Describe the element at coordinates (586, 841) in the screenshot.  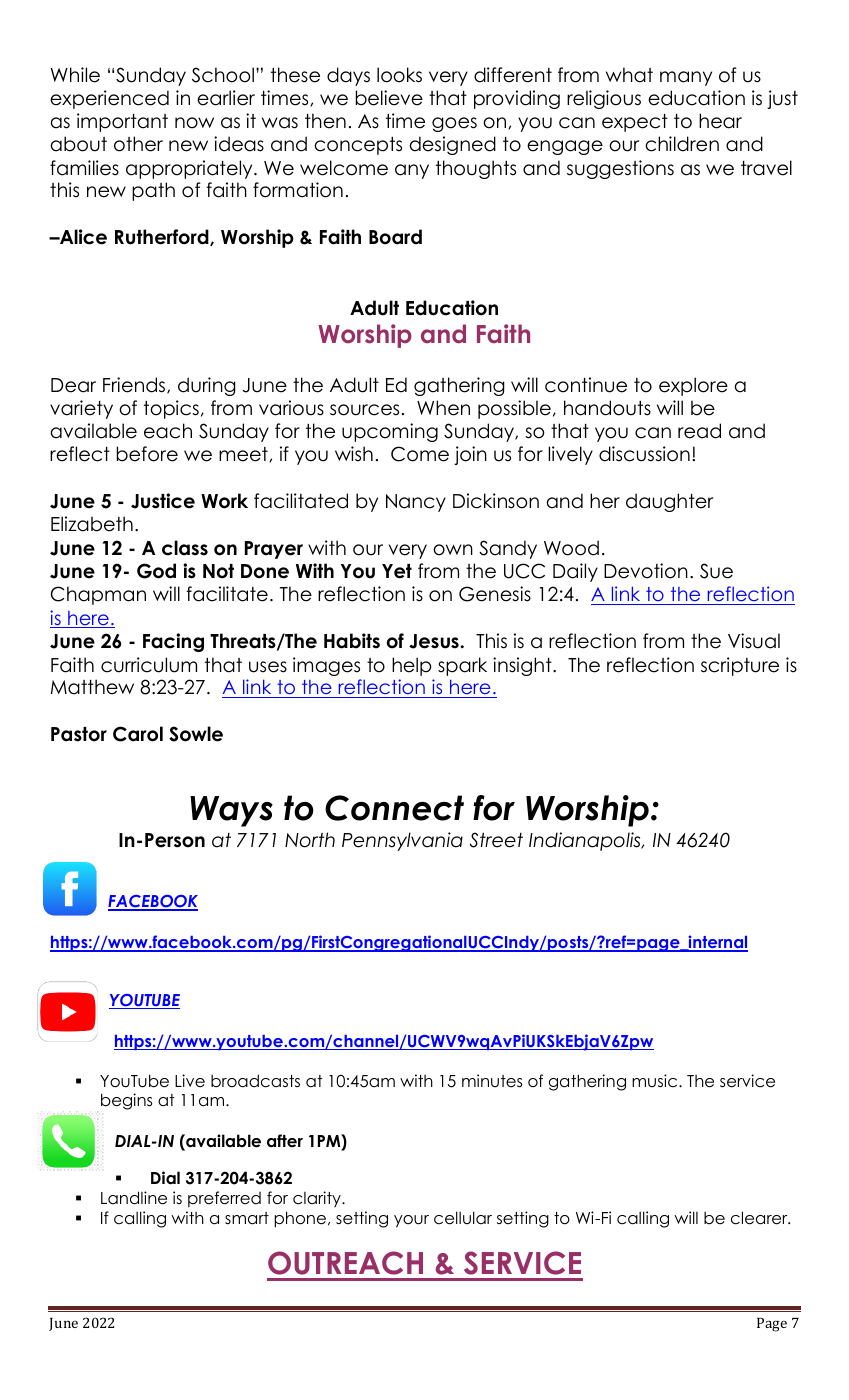
I see `Indianapolis` at that location.
